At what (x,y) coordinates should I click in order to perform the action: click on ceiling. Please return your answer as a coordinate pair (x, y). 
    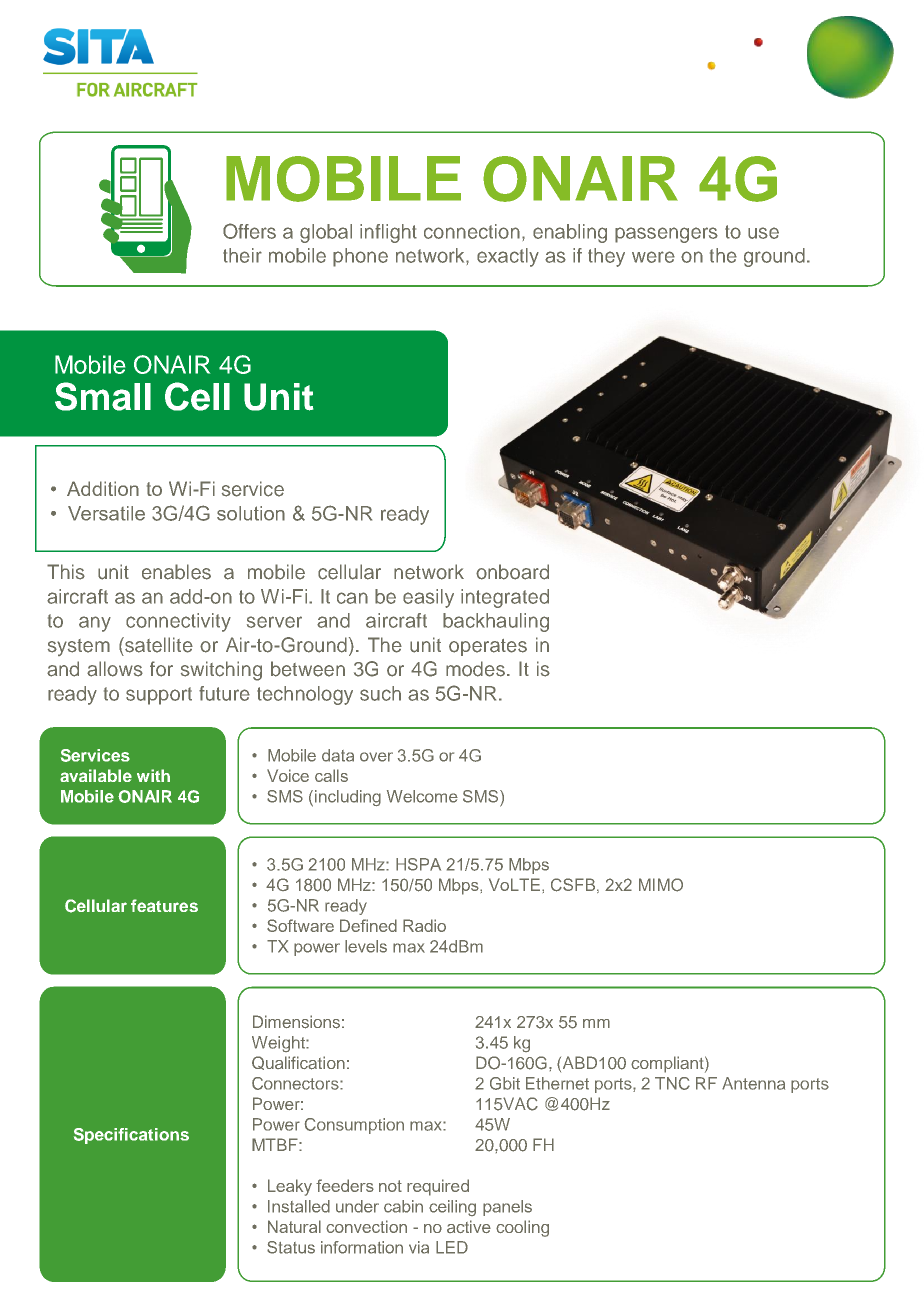
    Looking at the image, I should click on (452, 1208).
